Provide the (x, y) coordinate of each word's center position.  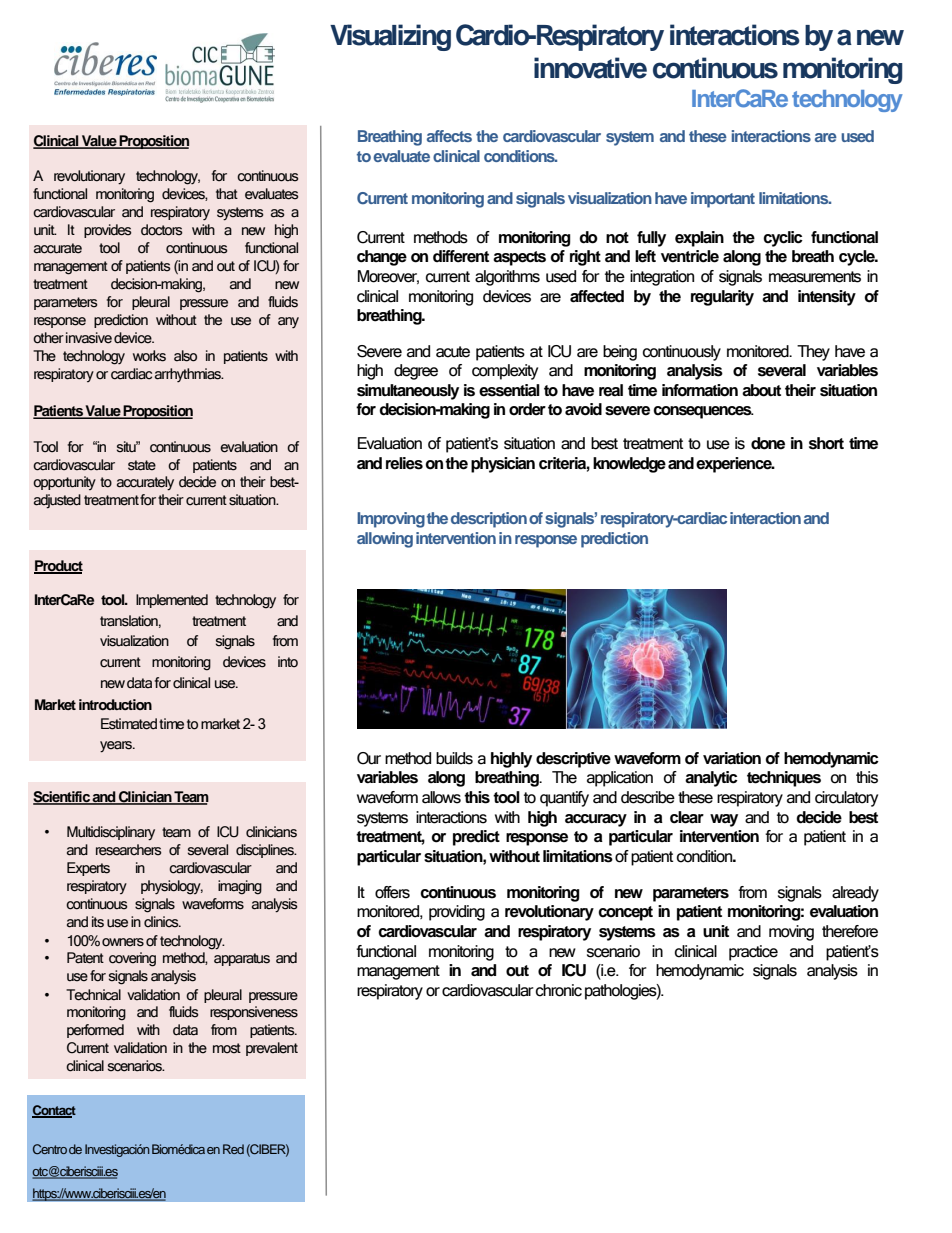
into (288, 662)
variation (732, 758)
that (227, 194)
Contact (54, 1111)
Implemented (172, 601)
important (723, 200)
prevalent (272, 1049)
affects (449, 136)
